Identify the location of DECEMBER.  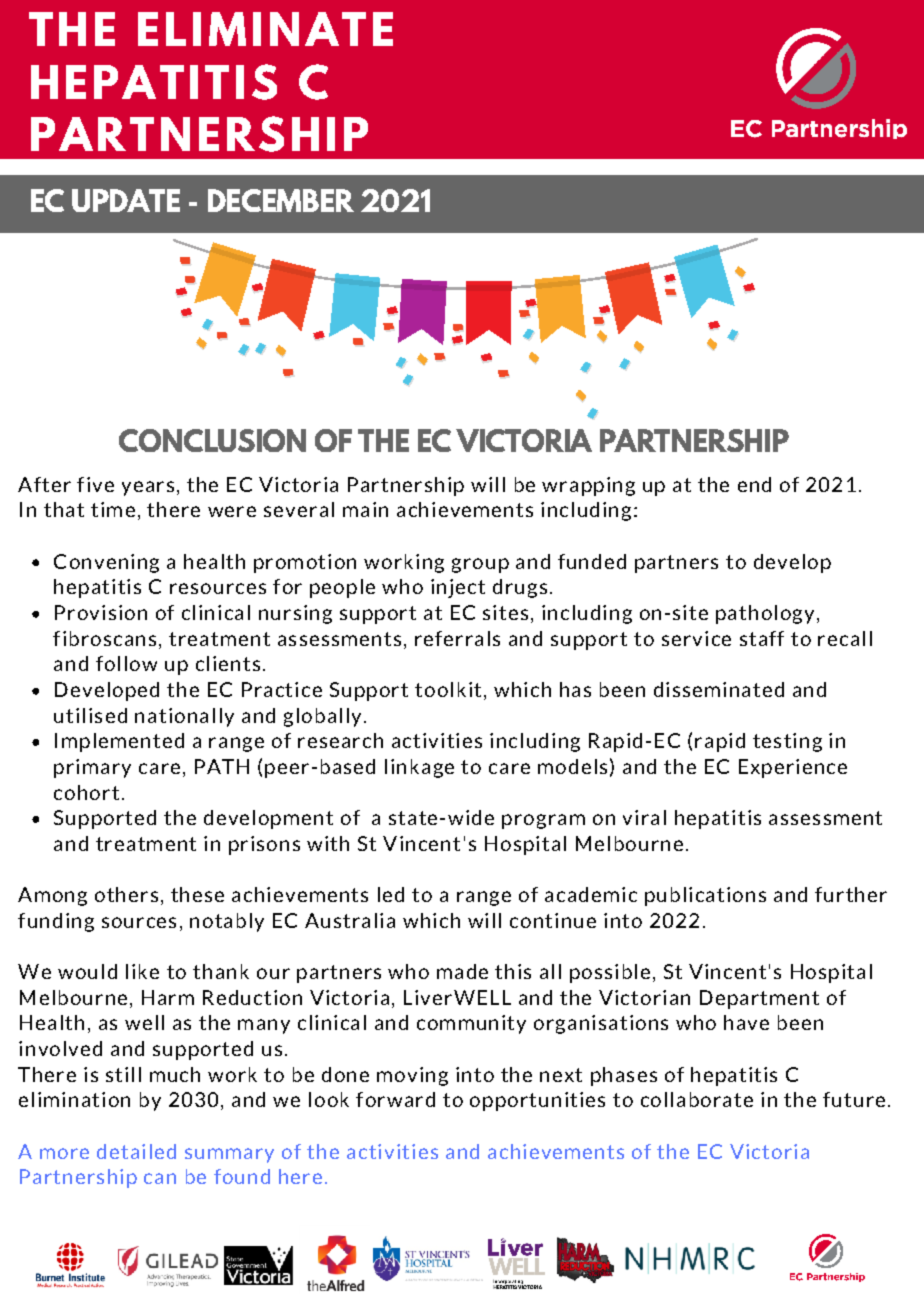
(281, 200).
